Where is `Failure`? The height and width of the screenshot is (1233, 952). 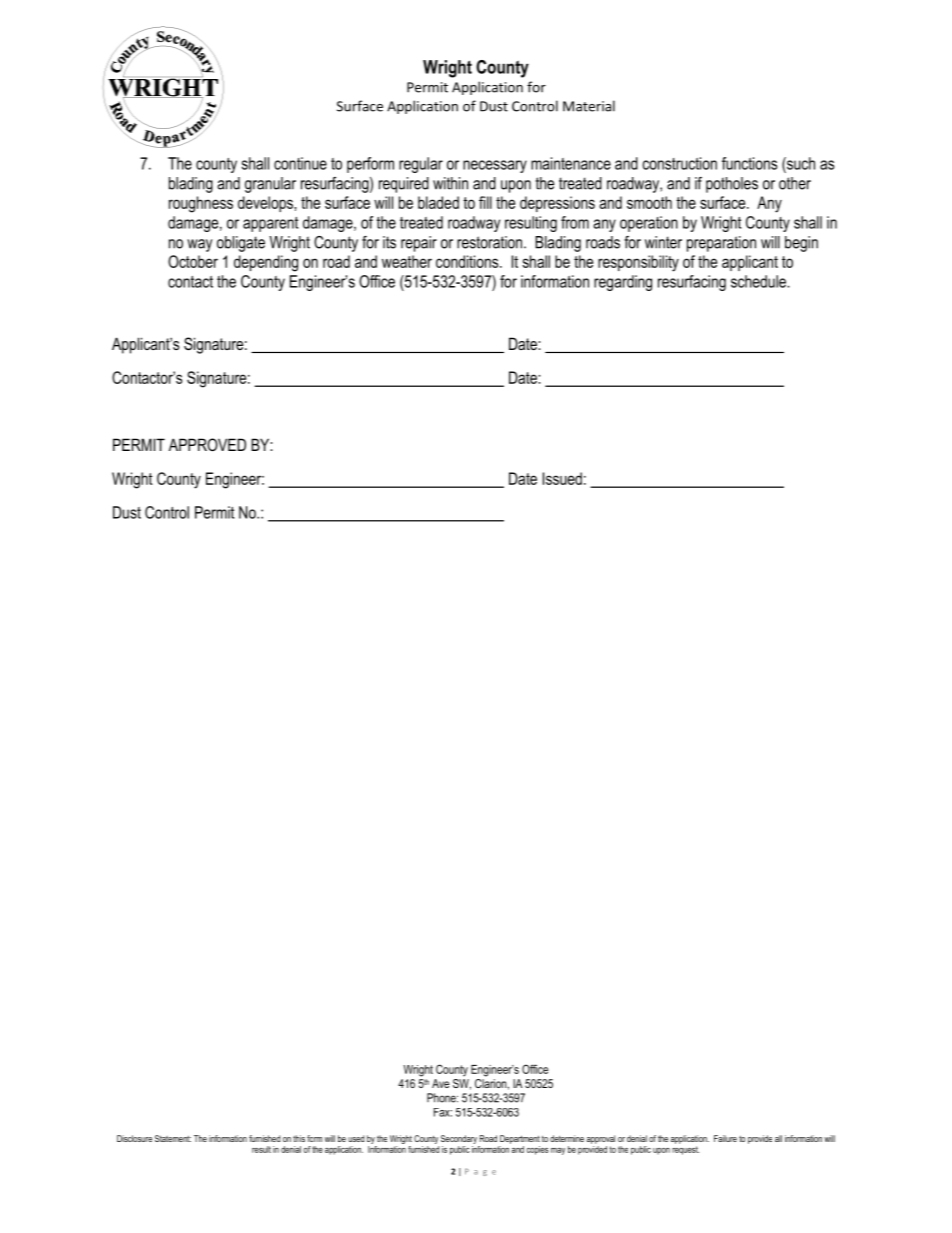
Failure is located at coordinates (725, 1138).
